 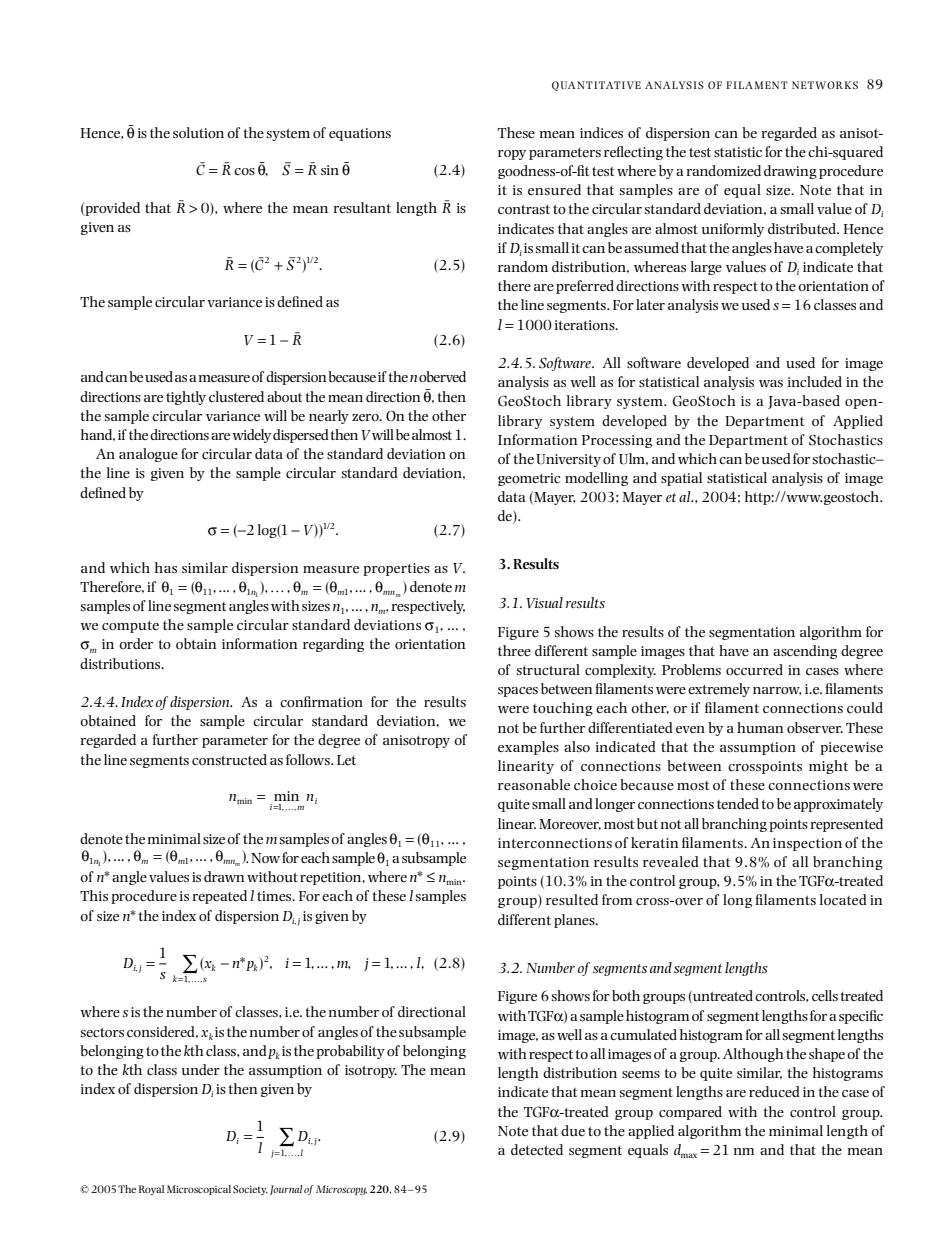 What do you see at coordinates (186, 398) in the screenshot?
I see `tightly` at bounding box center [186, 398].
